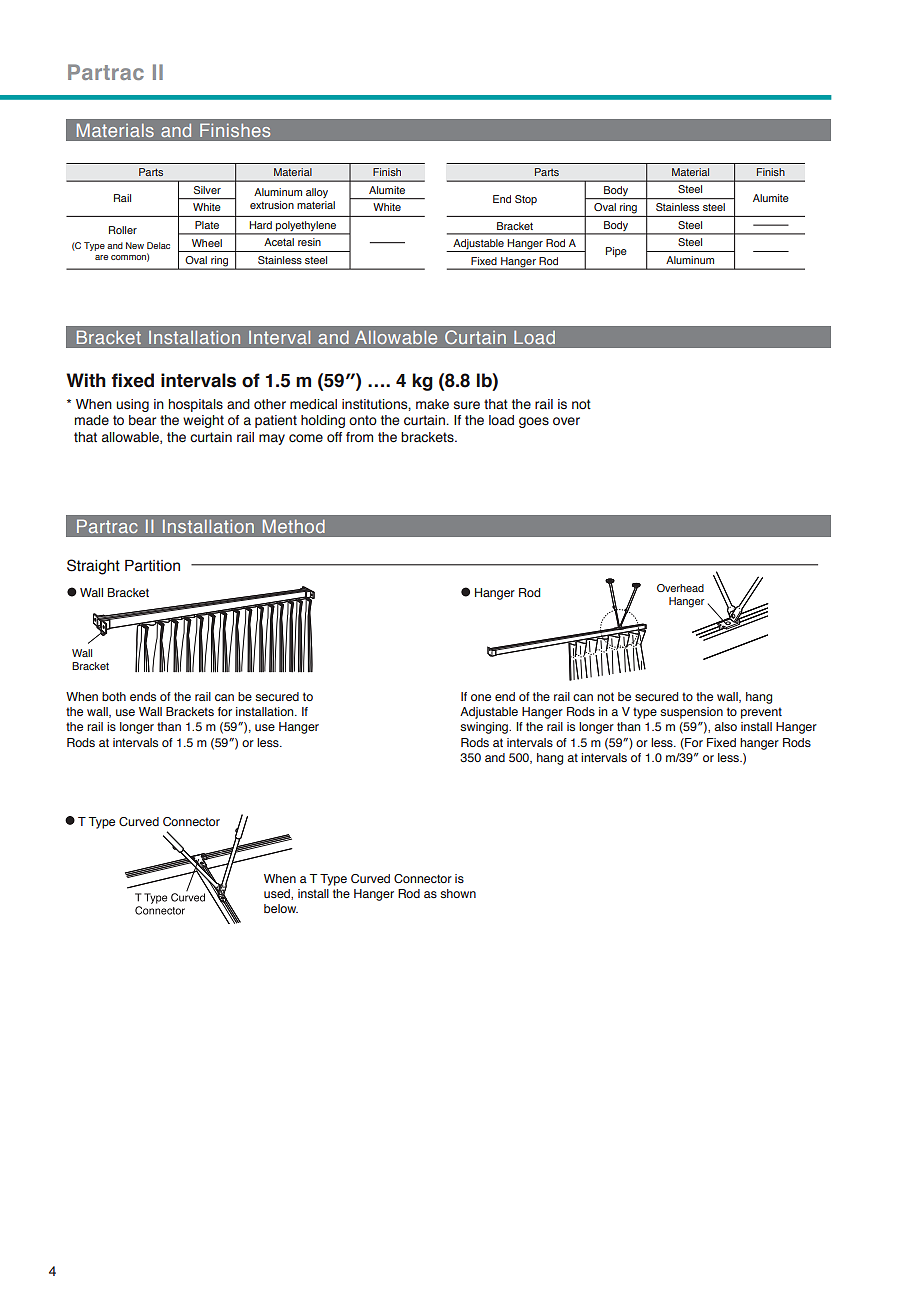 The width and height of the image is (924, 1308). I want to click on shown, so click(458, 893).
